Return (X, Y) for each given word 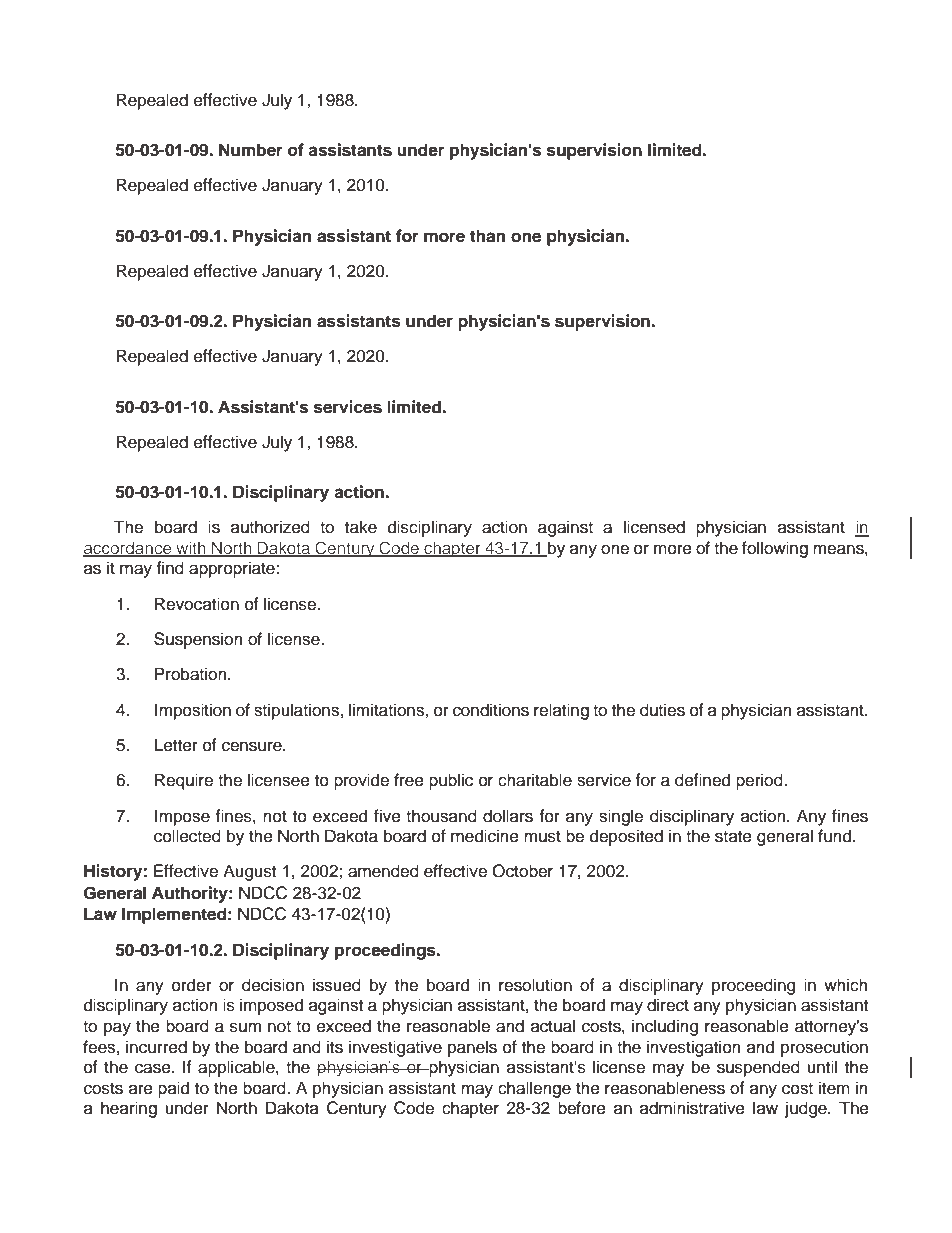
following (775, 549)
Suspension (198, 640)
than (487, 236)
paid (173, 1089)
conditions (491, 710)
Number (251, 150)
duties (662, 710)
